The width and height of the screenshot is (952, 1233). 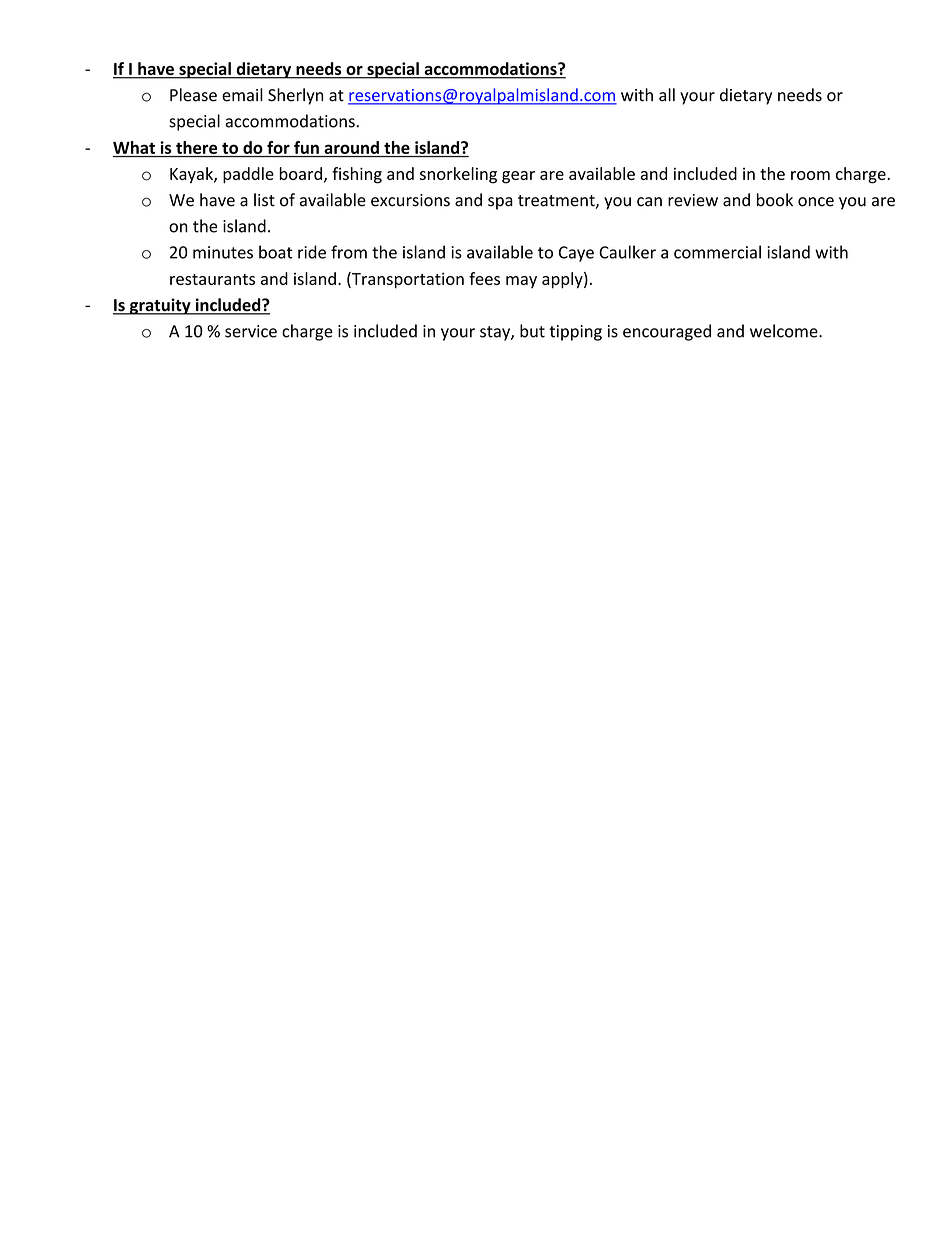 What do you see at coordinates (810, 175) in the screenshot?
I see `room` at bounding box center [810, 175].
